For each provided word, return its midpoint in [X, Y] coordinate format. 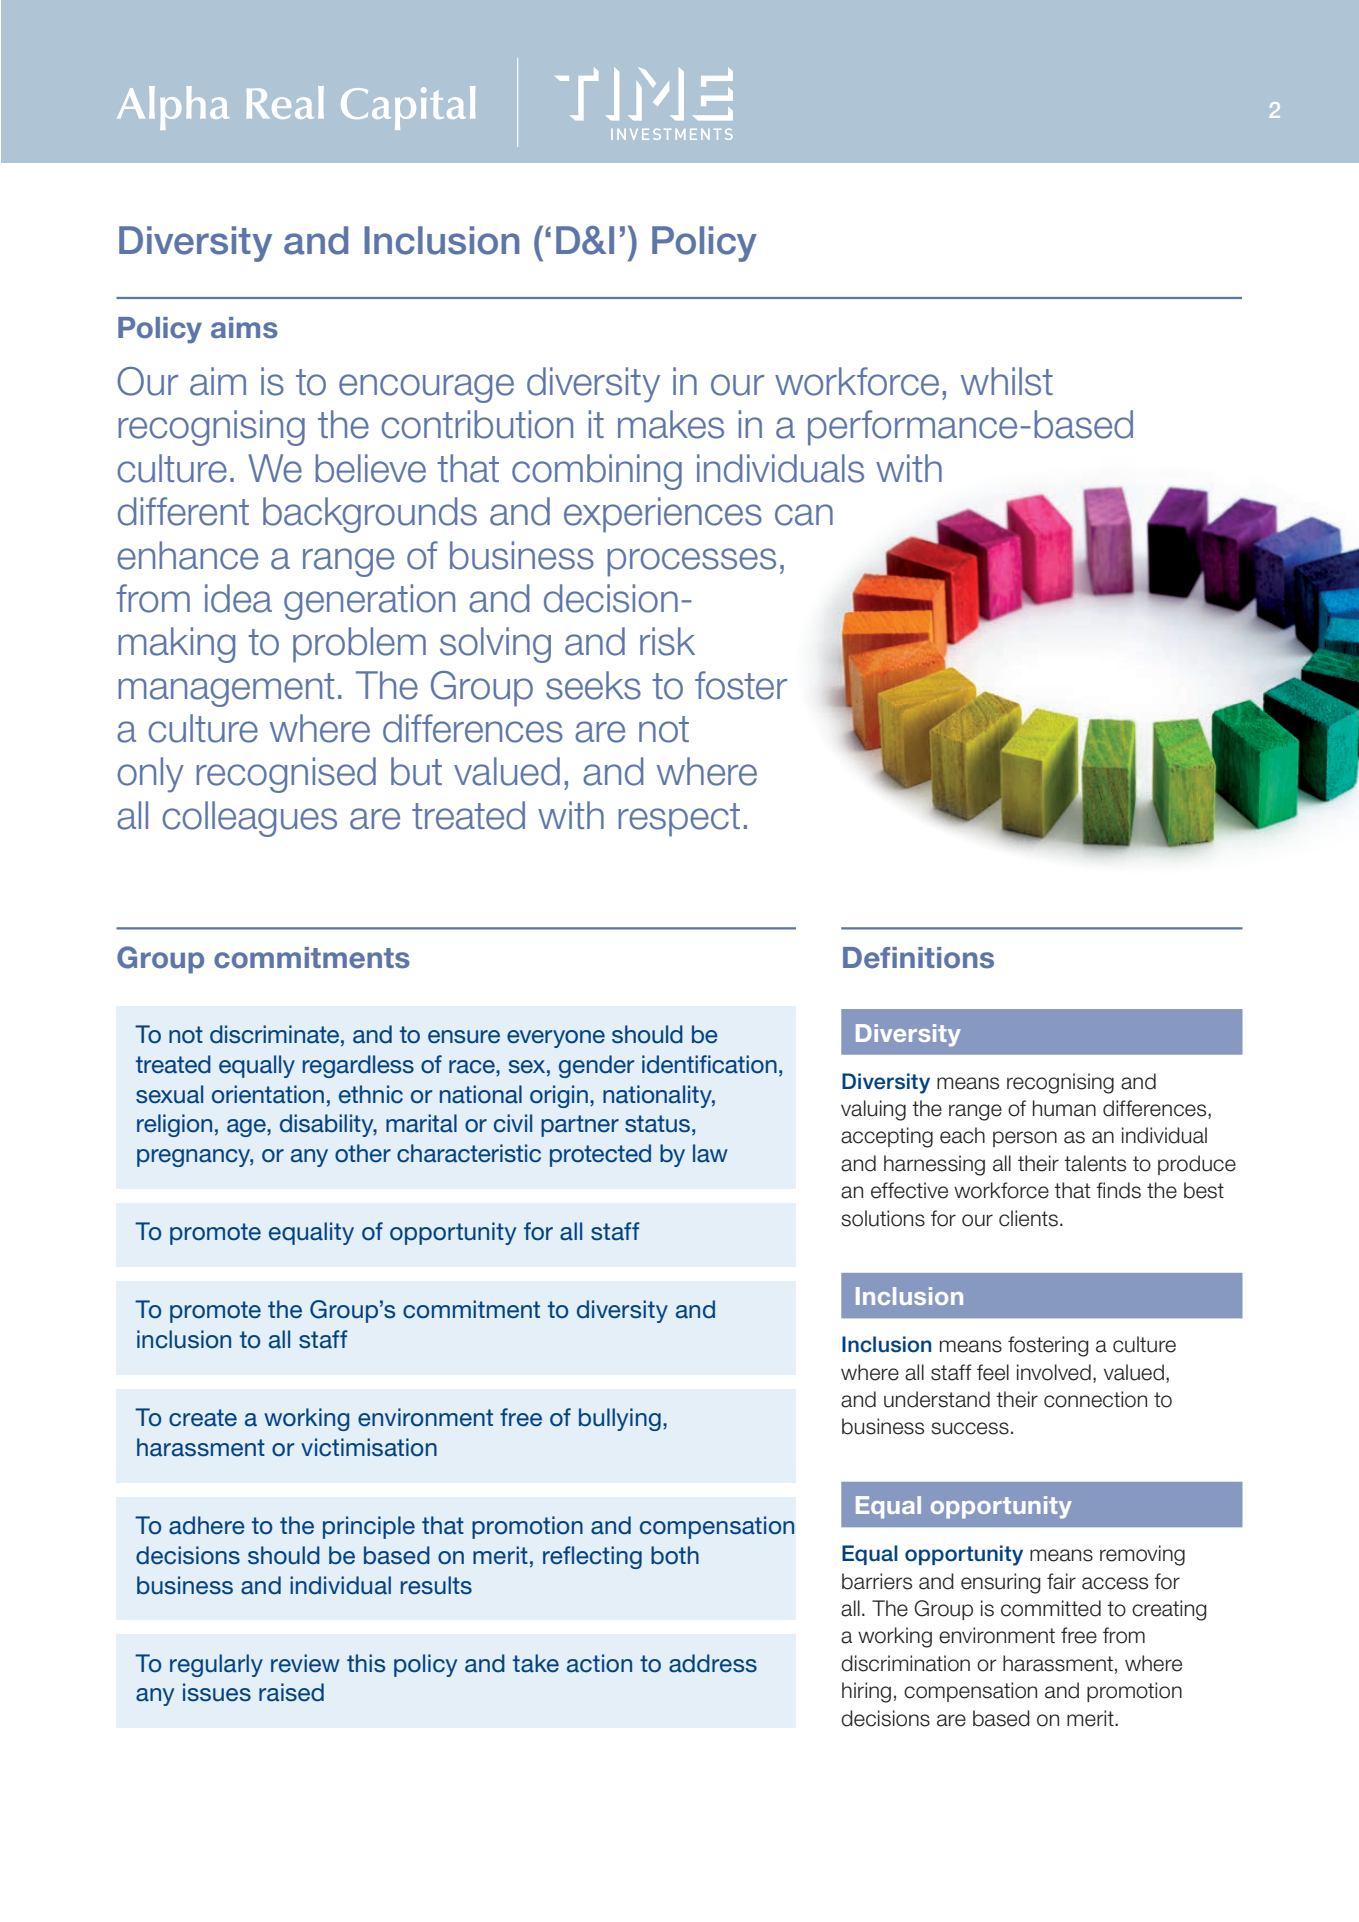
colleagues [250, 819]
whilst [1007, 381]
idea [238, 598]
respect [679, 820]
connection [1095, 1399]
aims [244, 328]
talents [1095, 1163]
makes [671, 424]
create [203, 1418]
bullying [620, 1419]
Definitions [918, 958]
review [305, 1663]
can [804, 515]
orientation [268, 1094]
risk [667, 641]
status [657, 1124]
